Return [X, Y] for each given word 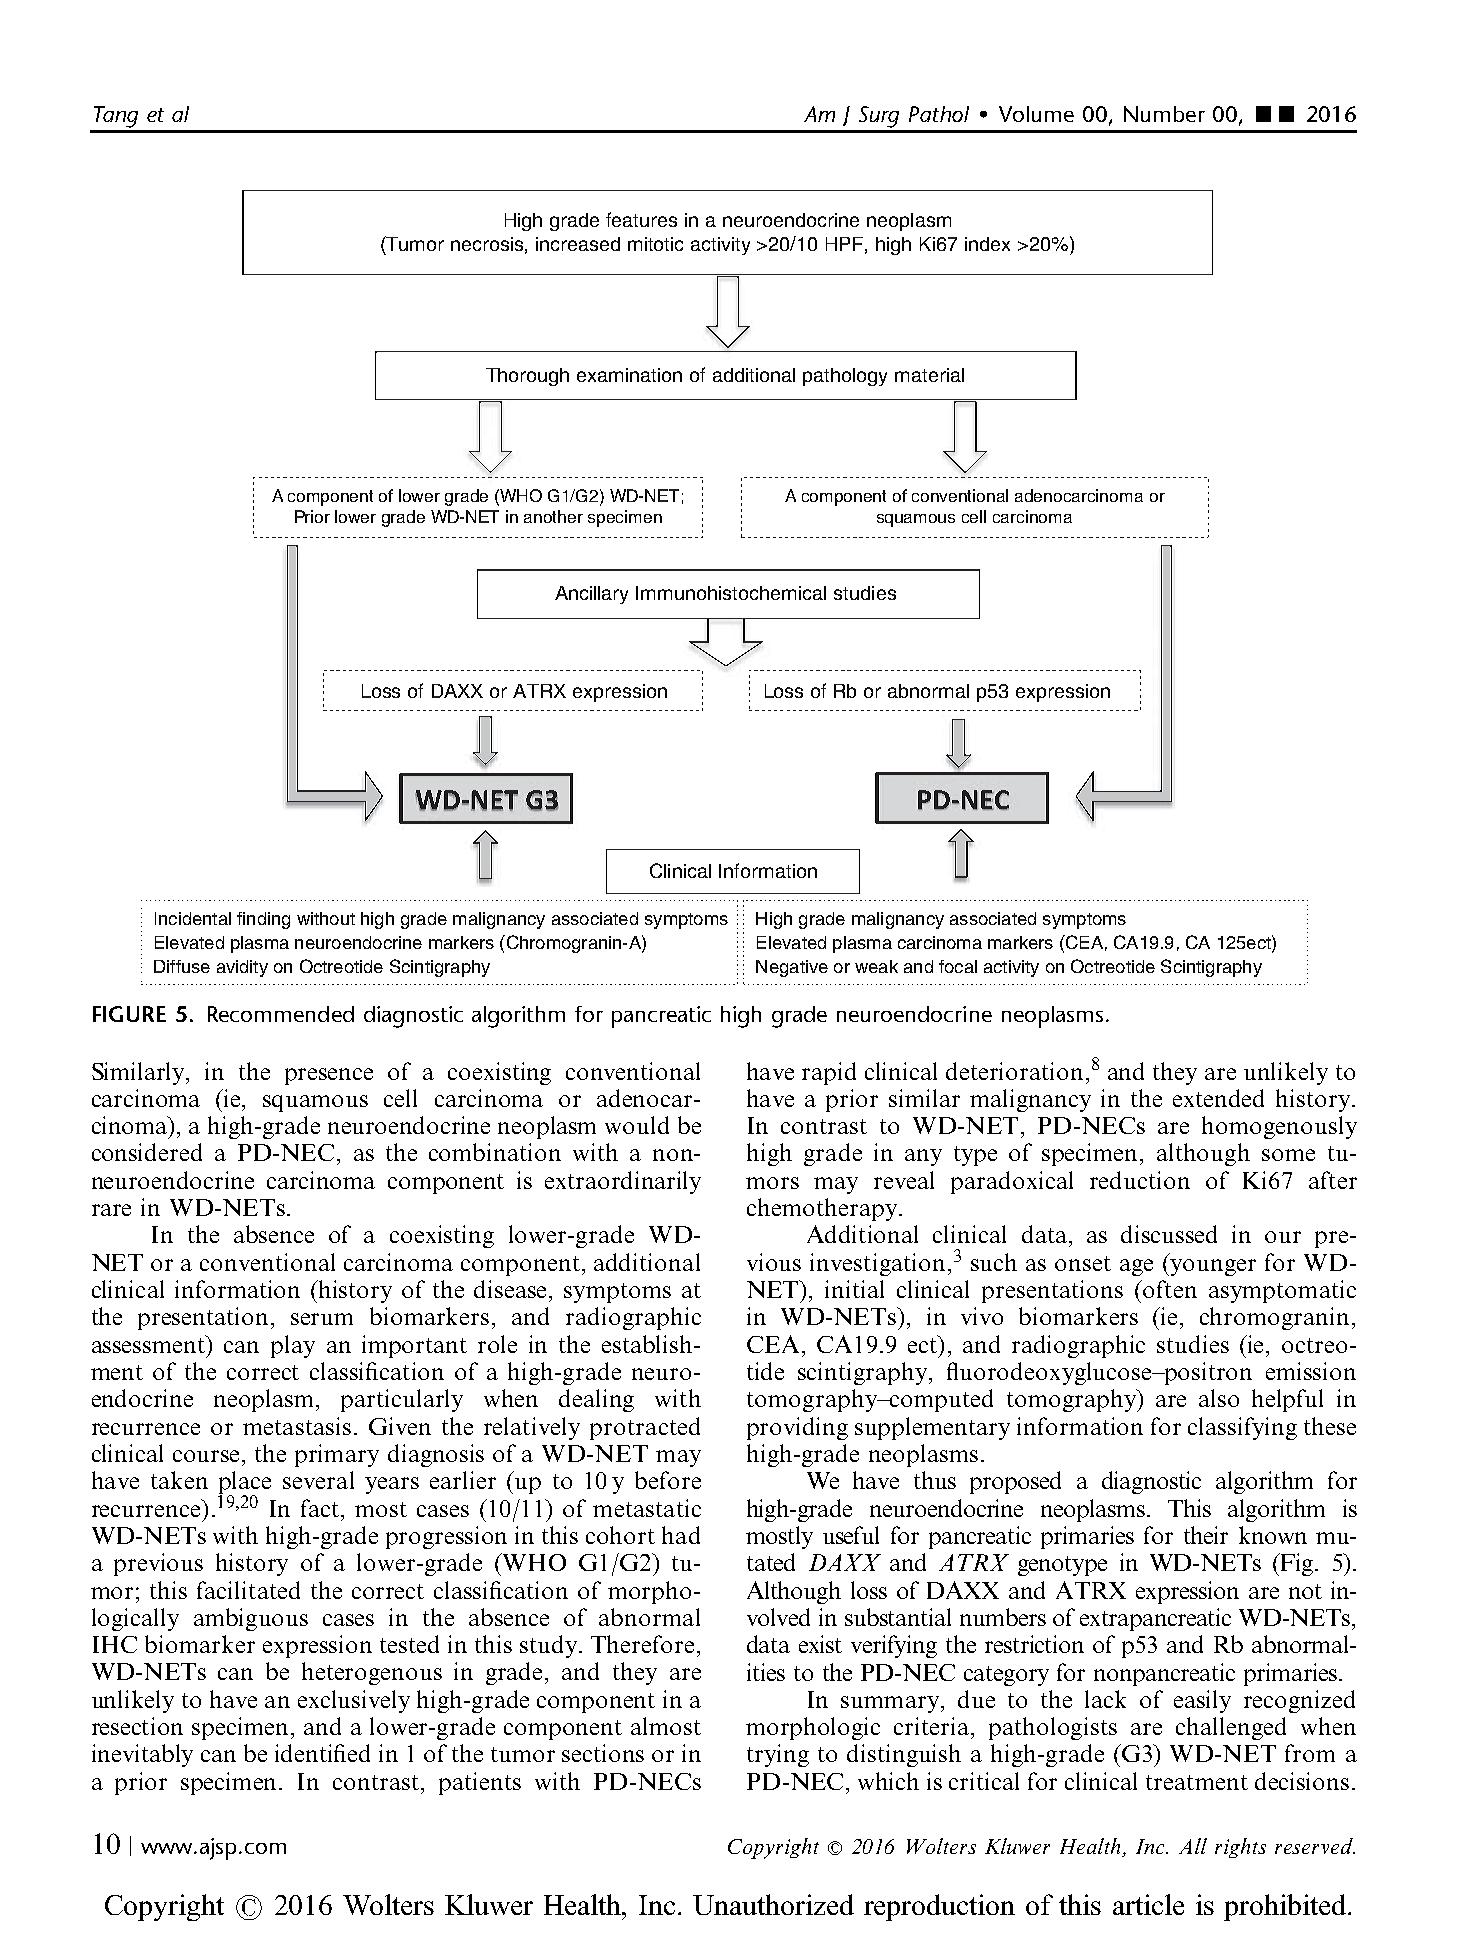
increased [578, 244]
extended [1218, 1098]
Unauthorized [773, 1904]
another [553, 516]
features [641, 219]
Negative [792, 968]
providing [797, 1428]
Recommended [281, 1014]
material [929, 375]
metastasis [297, 1426]
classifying [1242, 1428]
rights [1240, 1848]
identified [322, 1753]
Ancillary [591, 595]
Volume [1036, 114]
